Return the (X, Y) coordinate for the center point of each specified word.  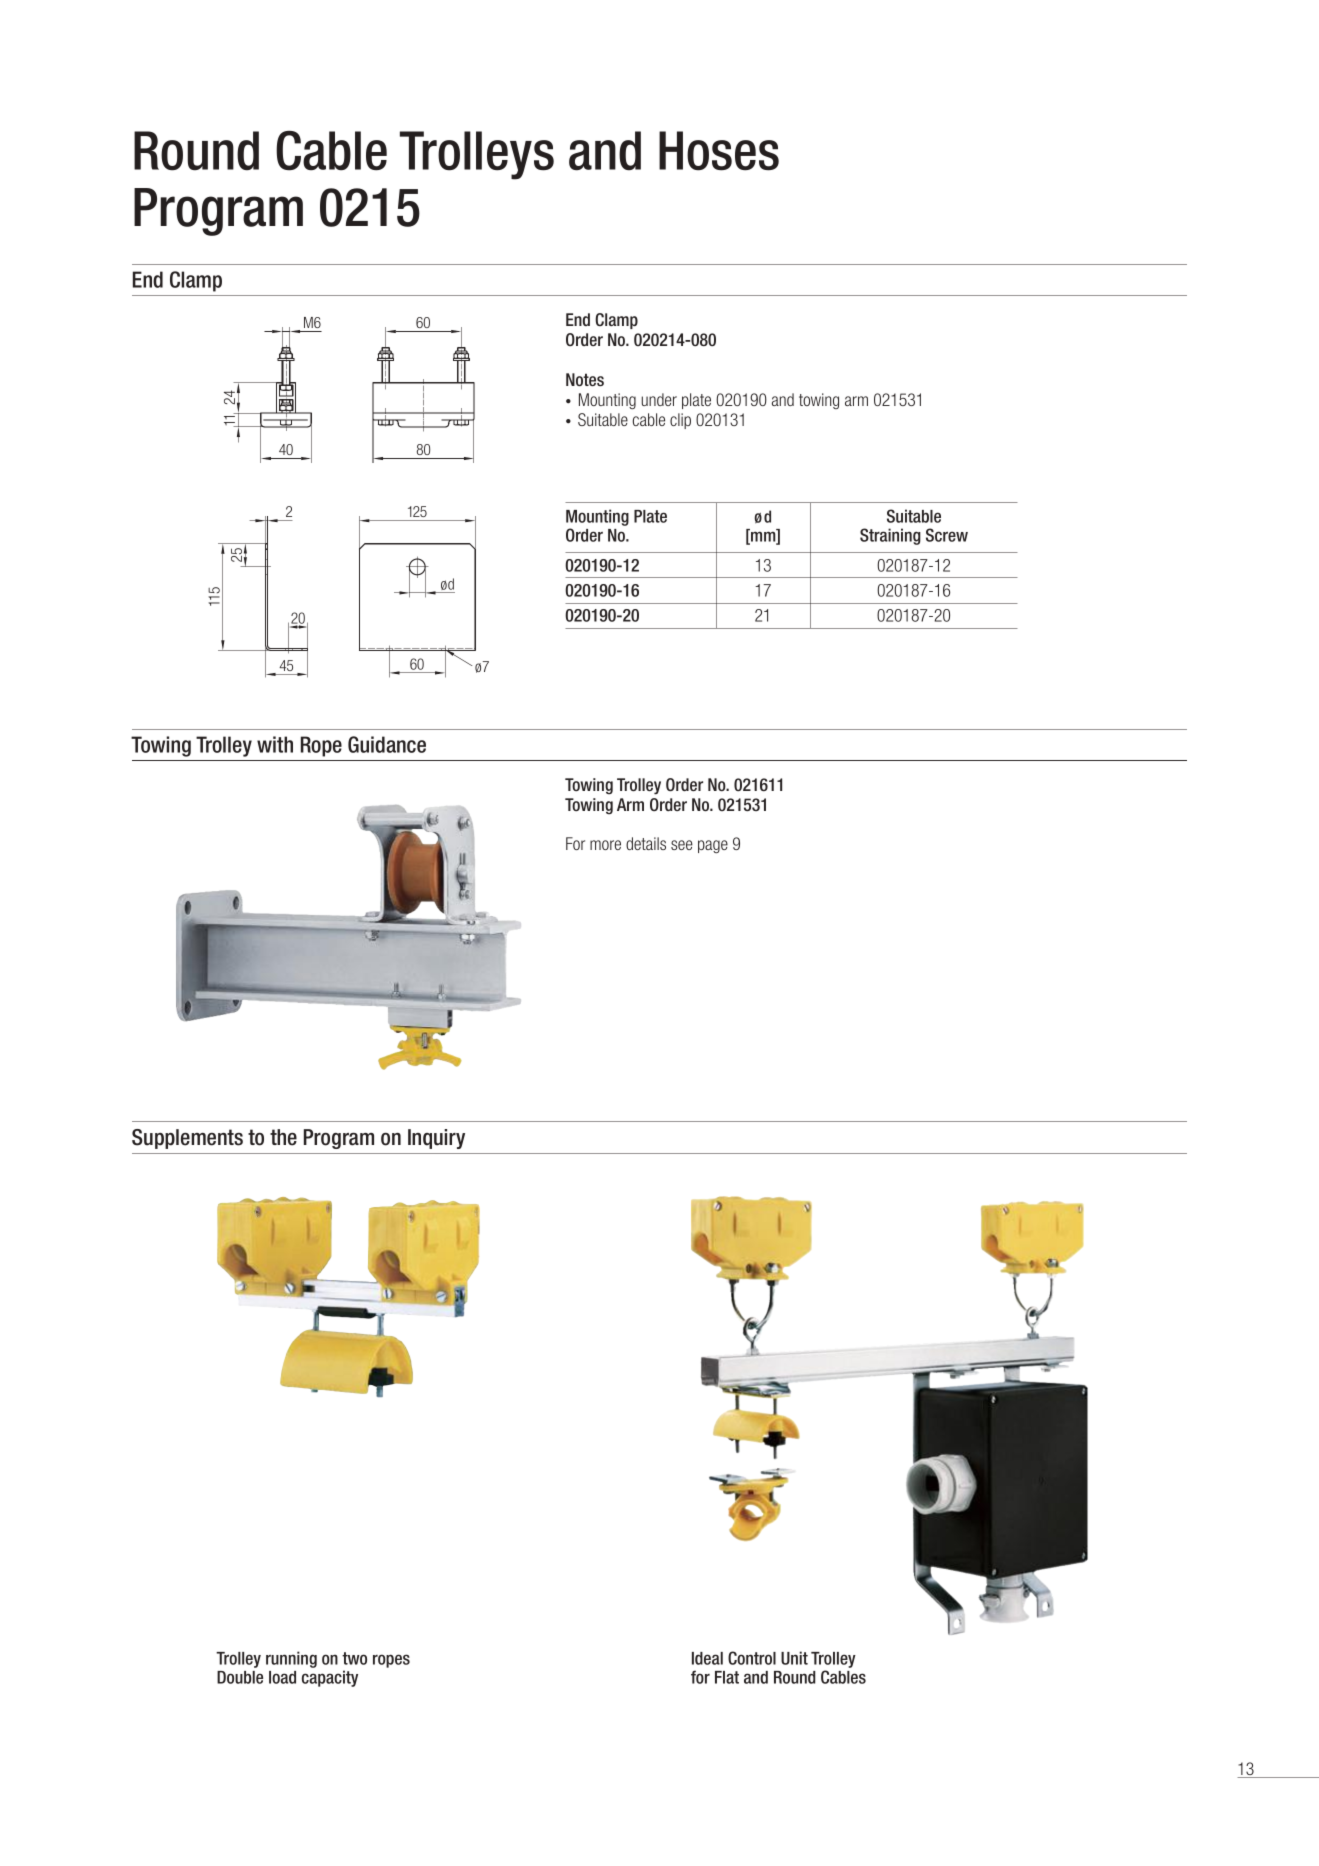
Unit (794, 1658)
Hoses (719, 151)
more (605, 845)
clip (680, 421)
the (283, 1137)
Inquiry (436, 1139)
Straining (890, 536)
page (713, 846)
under (659, 399)
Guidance (387, 744)
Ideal (707, 1658)
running (291, 1659)
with (275, 744)
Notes (585, 379)
